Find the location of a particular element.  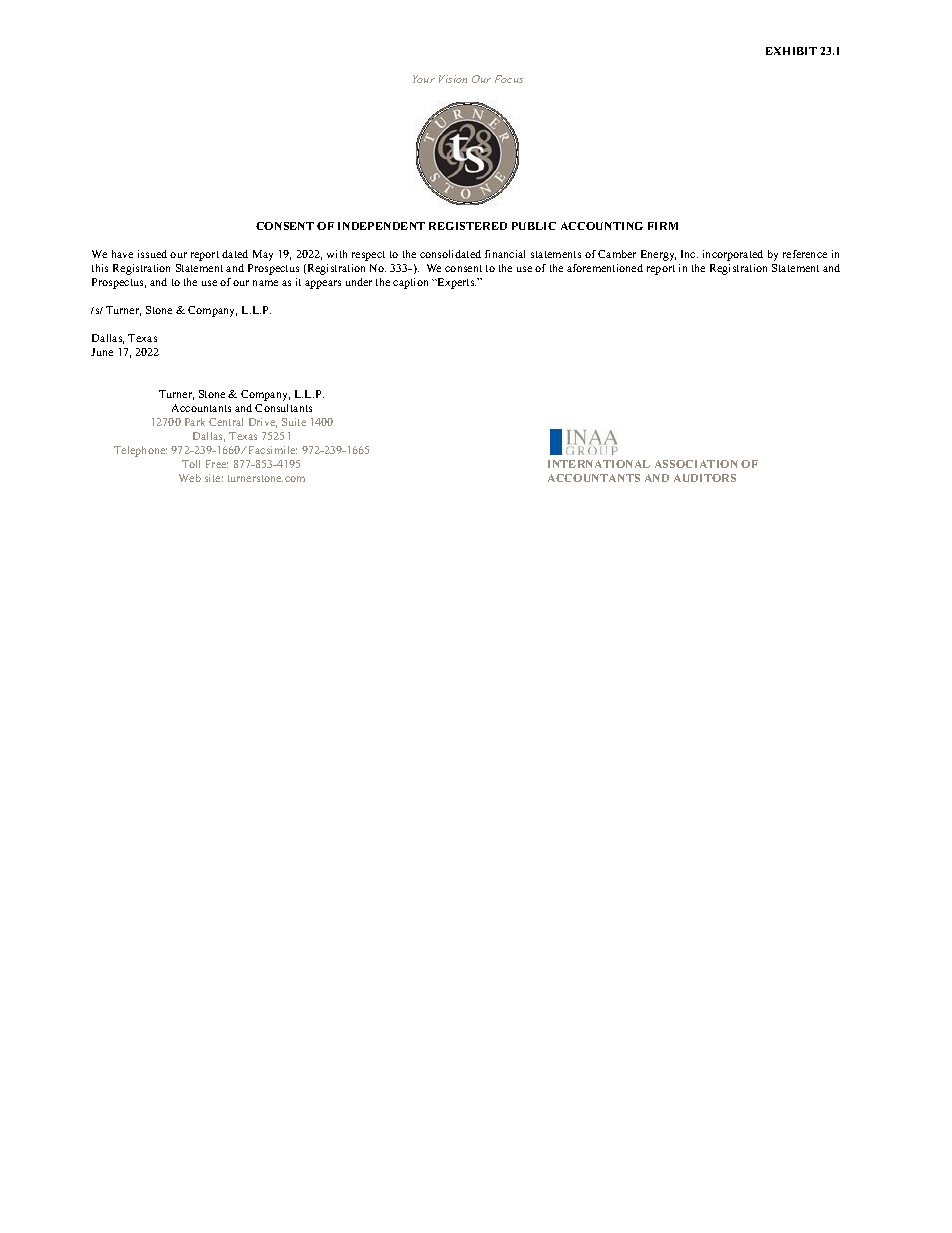

INTERNATIONAL is located at coordinates (599, 464).
